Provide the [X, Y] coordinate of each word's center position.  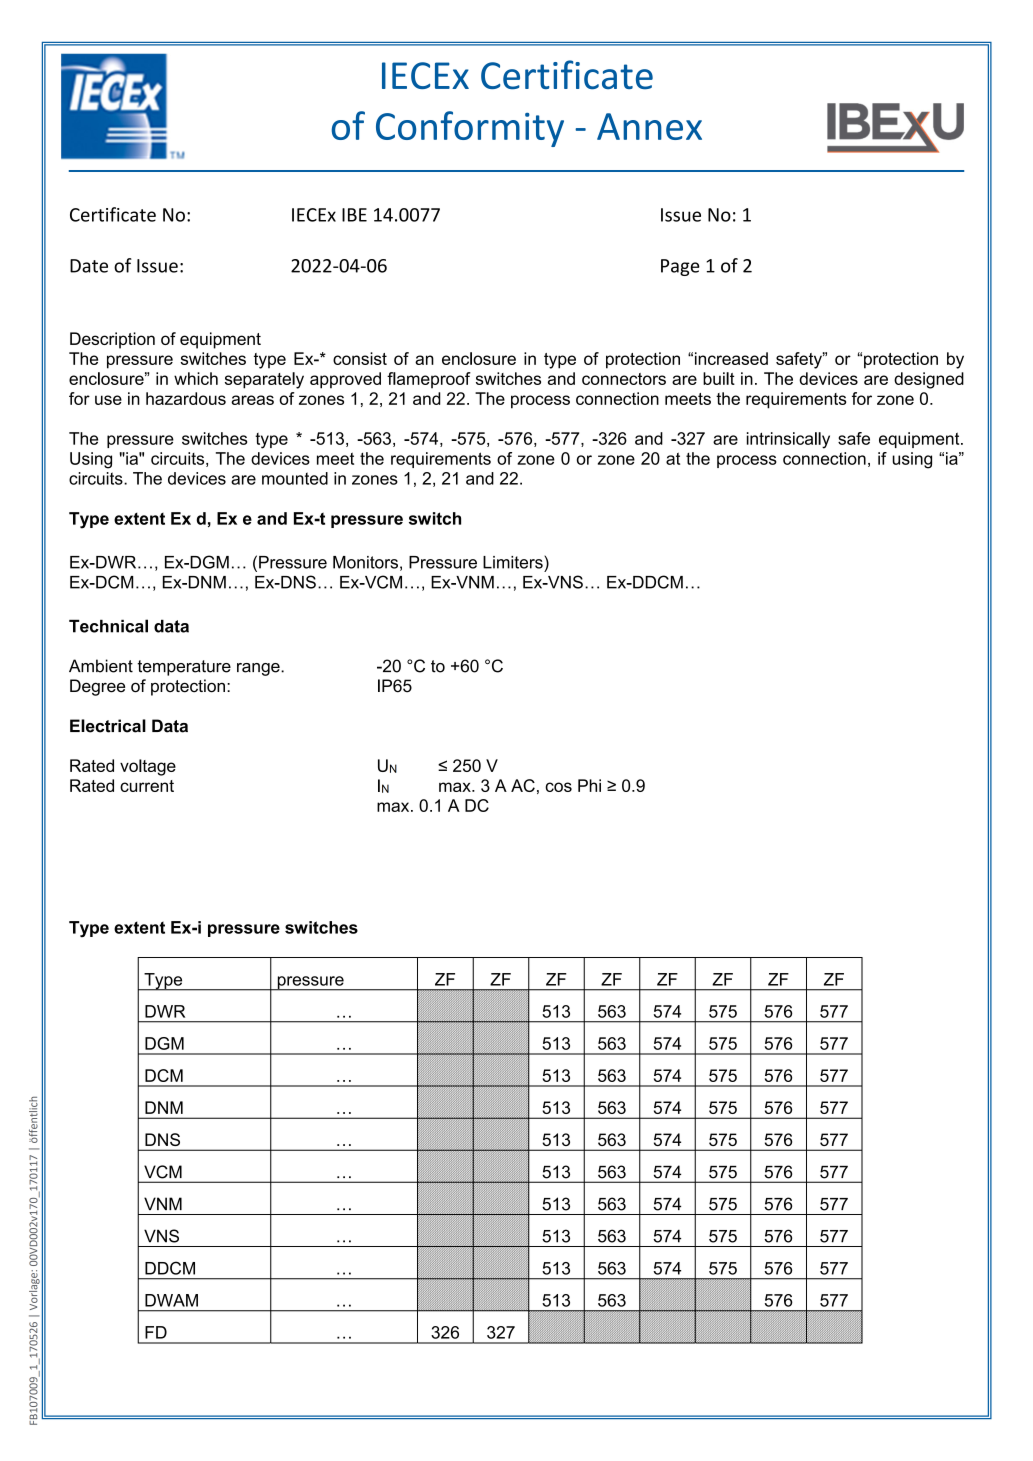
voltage [148, 767]
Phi [589, 785]
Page [680, 267]
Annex [649, 126]
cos [558, 787]
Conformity [470, 129]
